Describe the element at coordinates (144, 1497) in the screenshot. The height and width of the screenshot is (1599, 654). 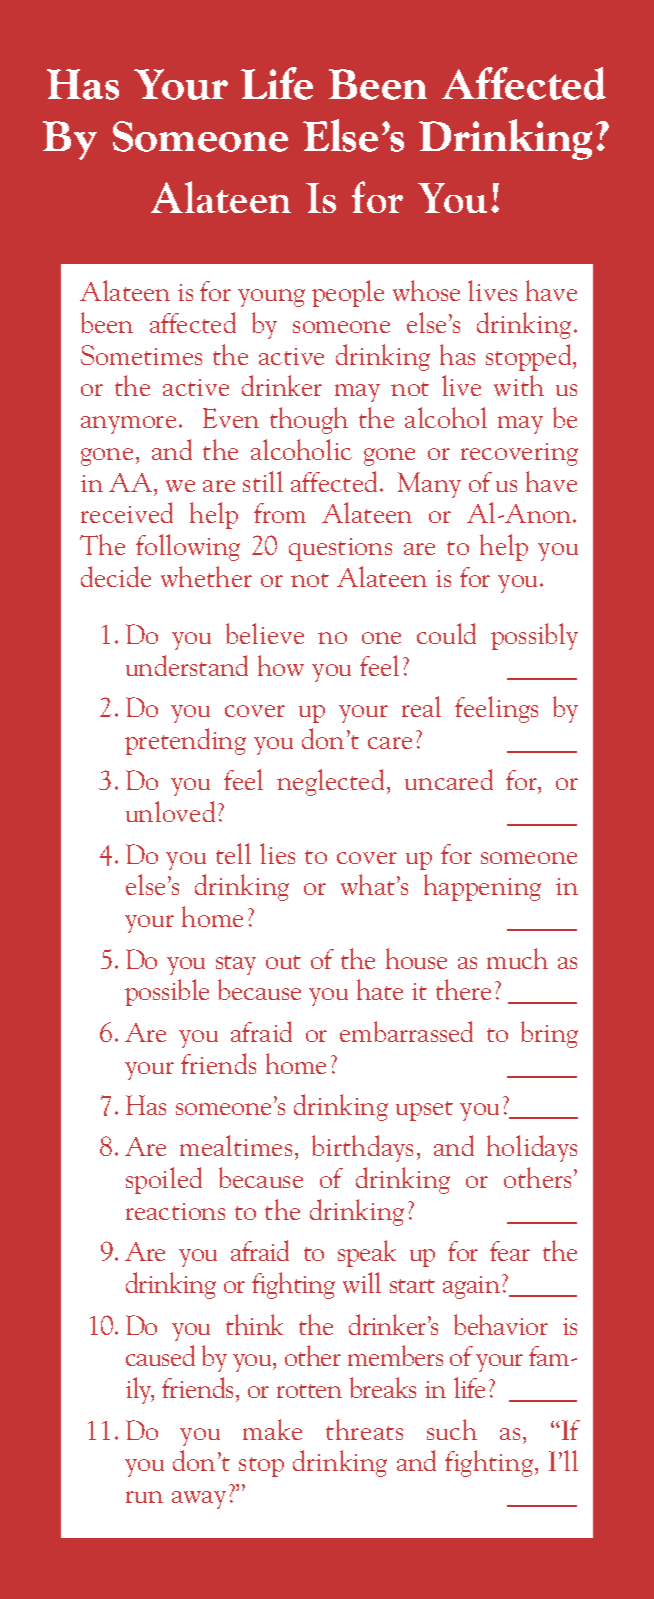
I see `run` at that location.
